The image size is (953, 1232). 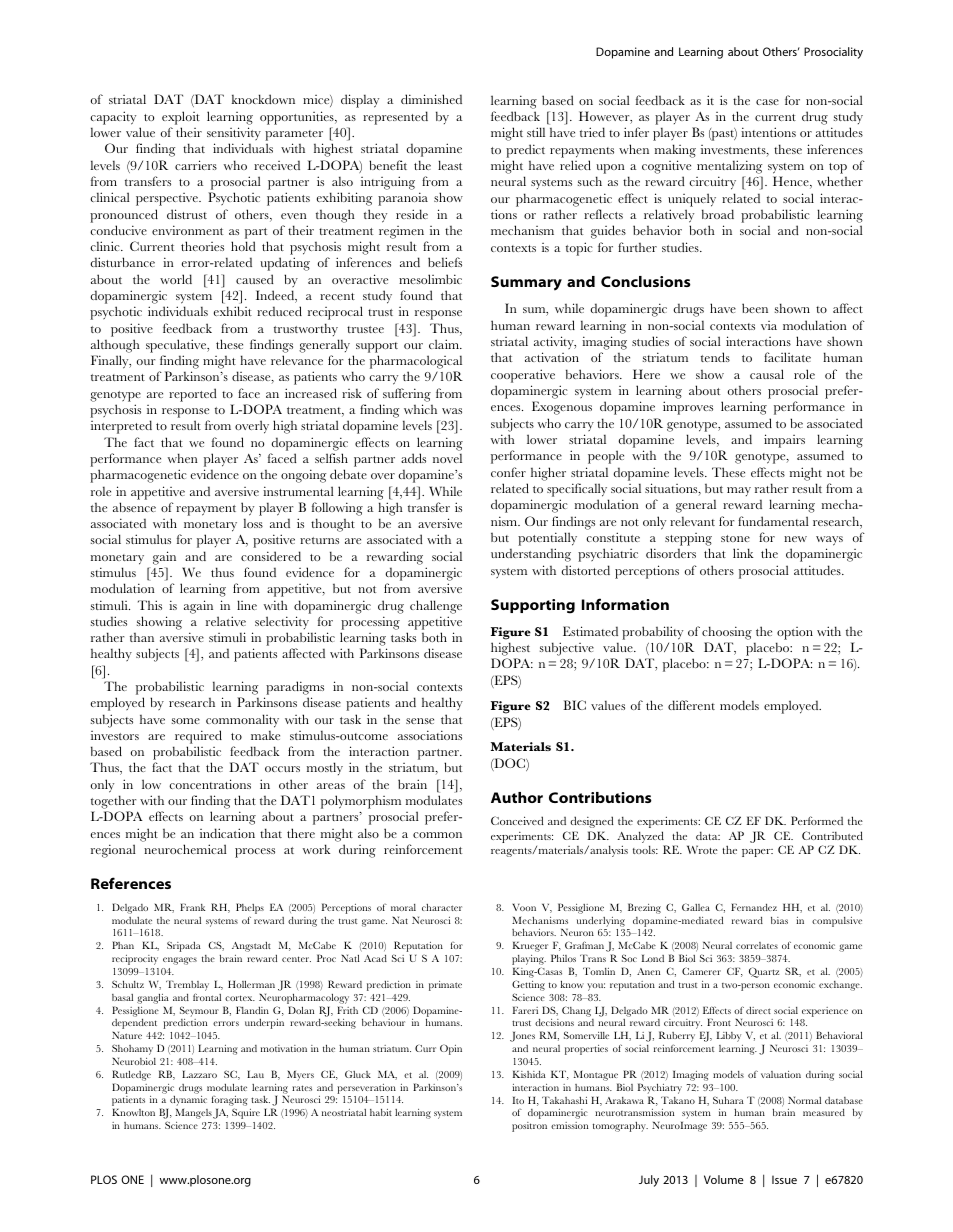 I want to click on least, so click(x=450, y=165).
